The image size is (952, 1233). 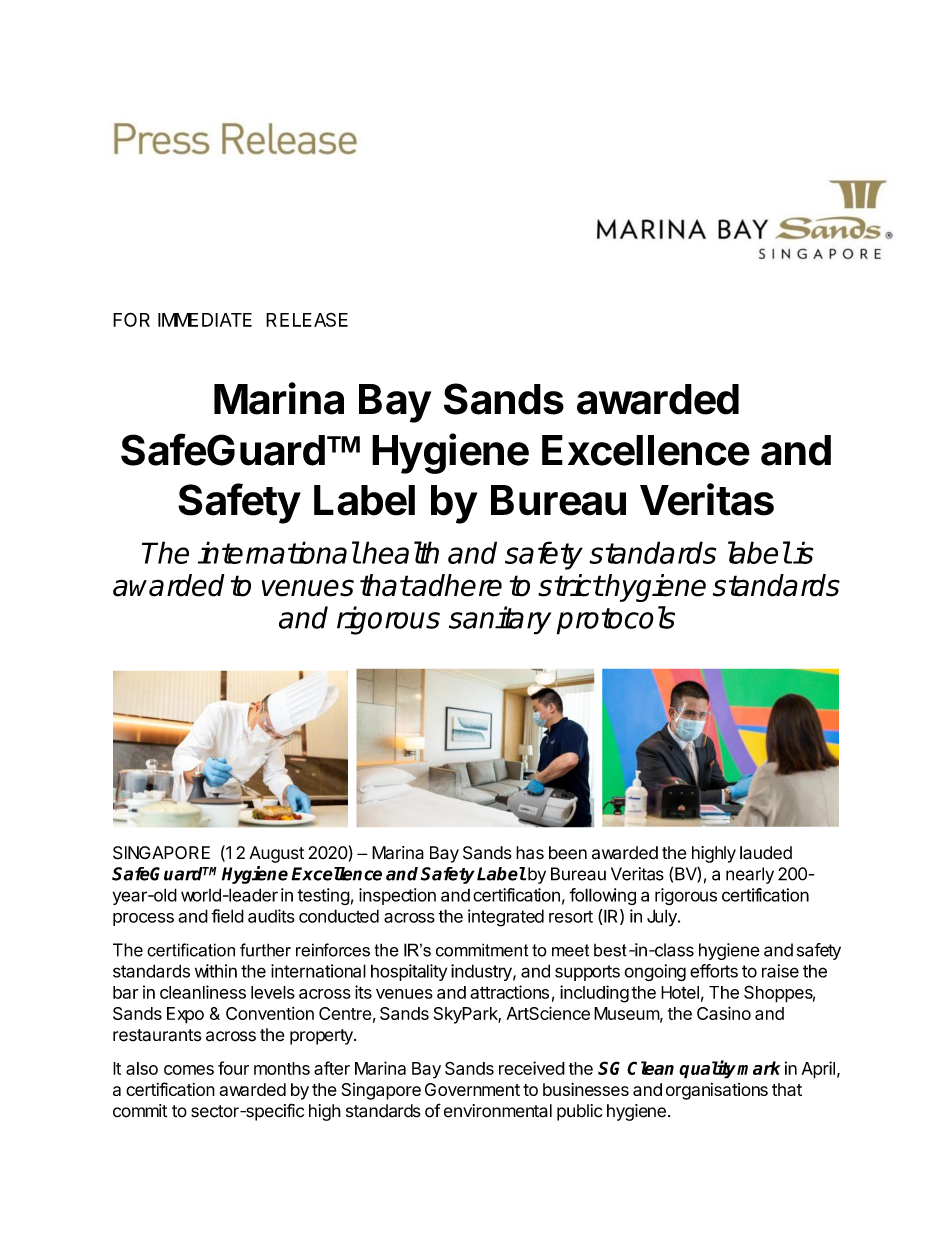 What do you see at coordinates (400, 552) in the page?
I see `health` at bounding box center [400, 552].
